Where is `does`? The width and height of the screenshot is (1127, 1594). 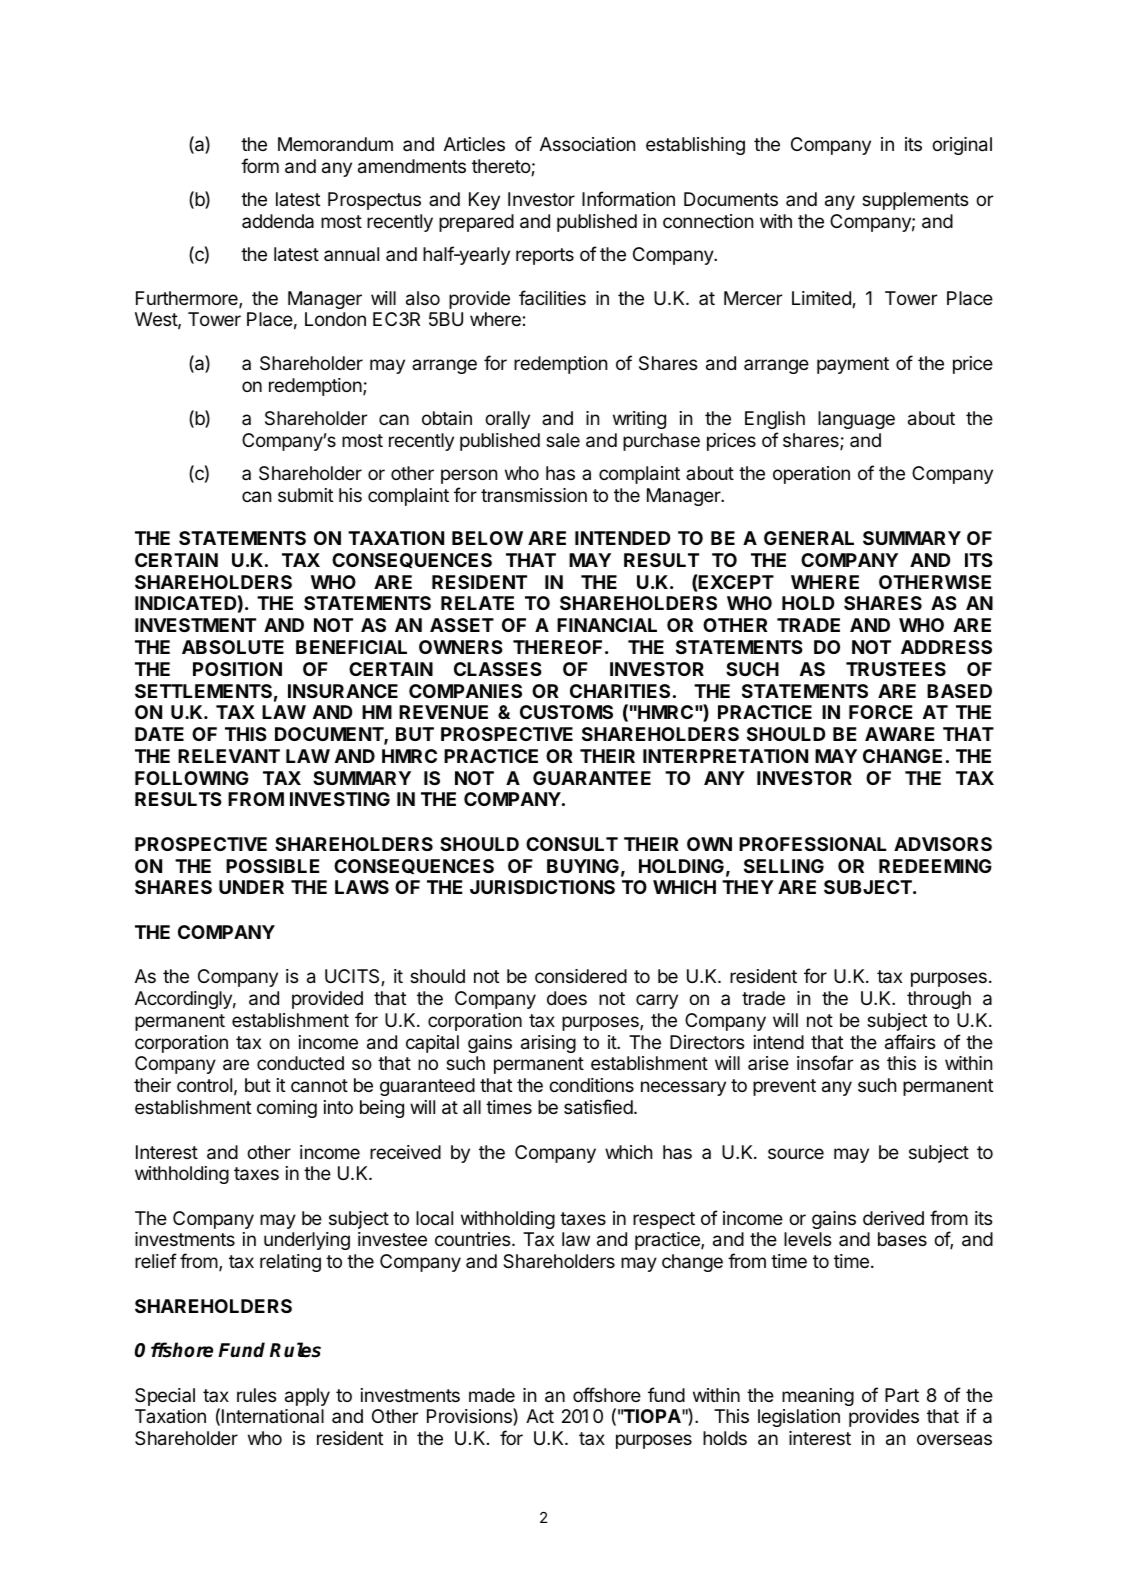
does is located at coordinates (567, 998).
